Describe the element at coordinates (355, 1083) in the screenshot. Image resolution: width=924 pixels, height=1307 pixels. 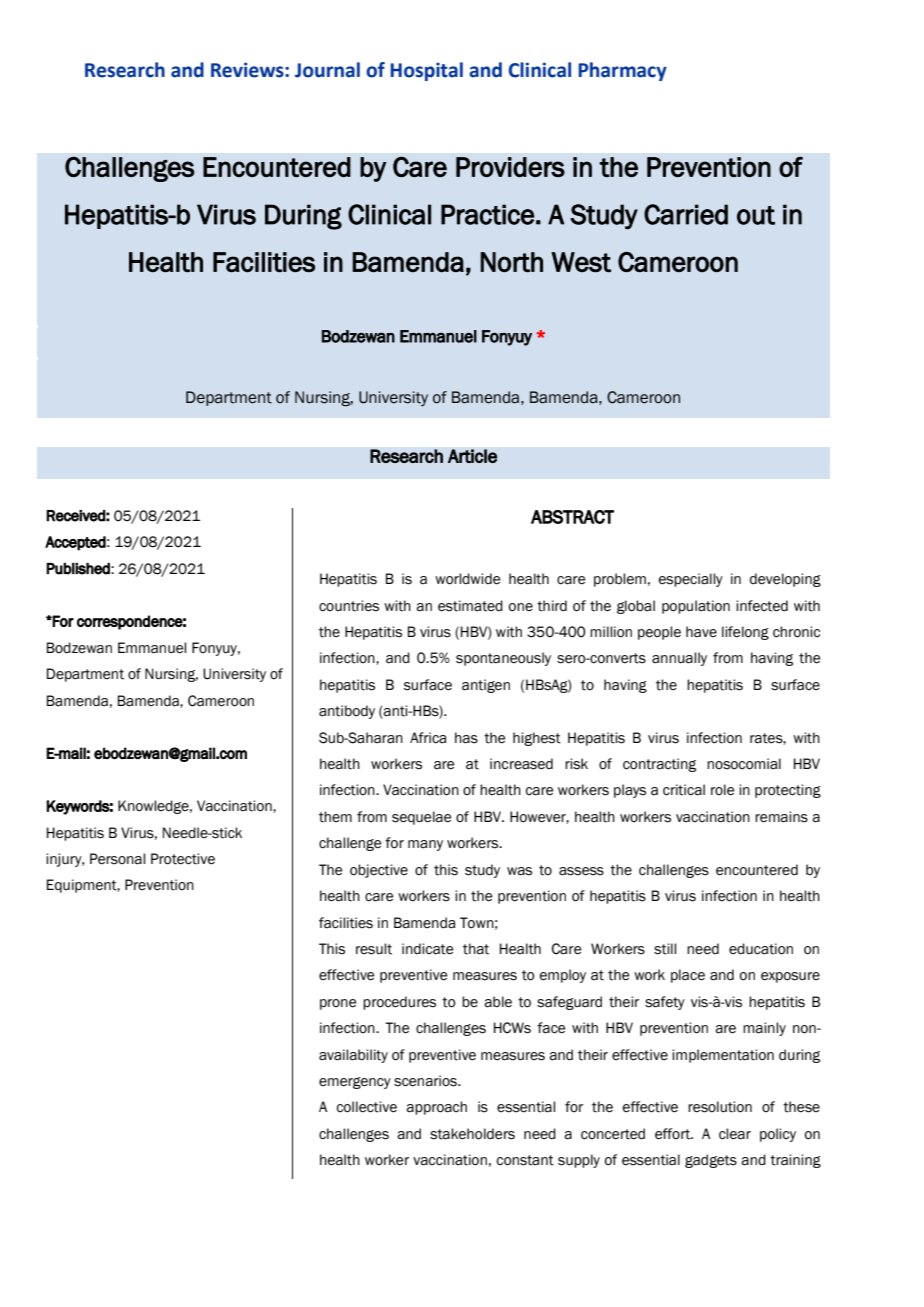
I see `emergency` at that location.
